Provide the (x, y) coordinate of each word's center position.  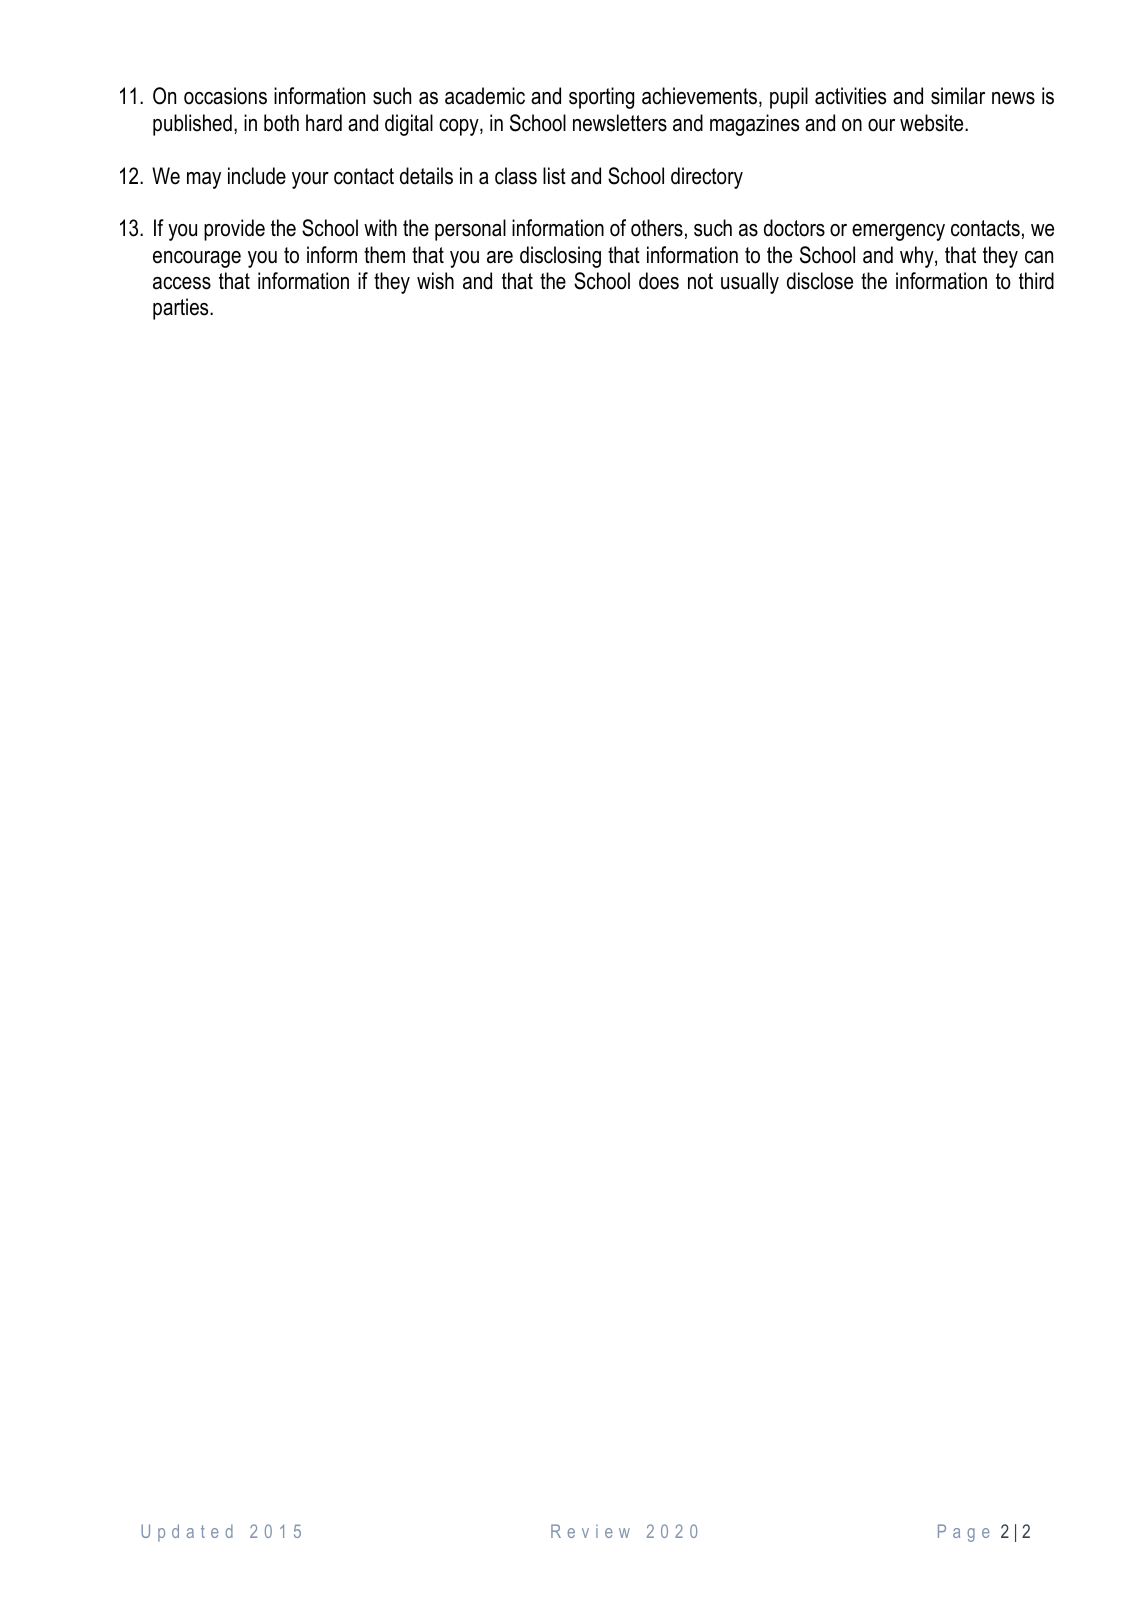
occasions (225, 96)
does (659, 281)
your (310, 180)
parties (182, 309)
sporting (601, 98)
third (1036, 281)
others (657, 228)
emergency (898, 232)
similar (958, 96)
